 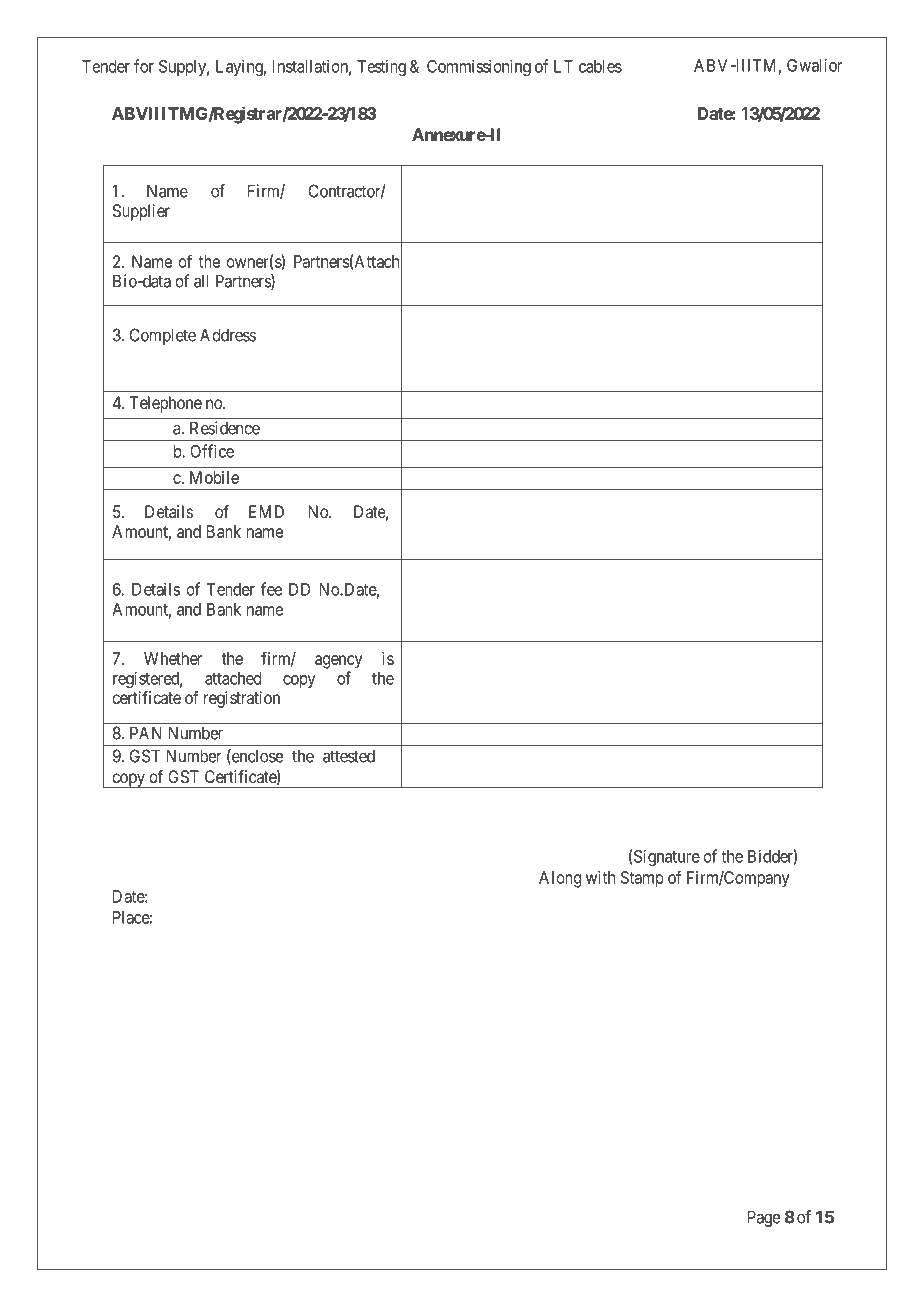 What do you see at coordinates (338, 662) in the screenshot?
I see `agency` at bounding box center [338, 662].
